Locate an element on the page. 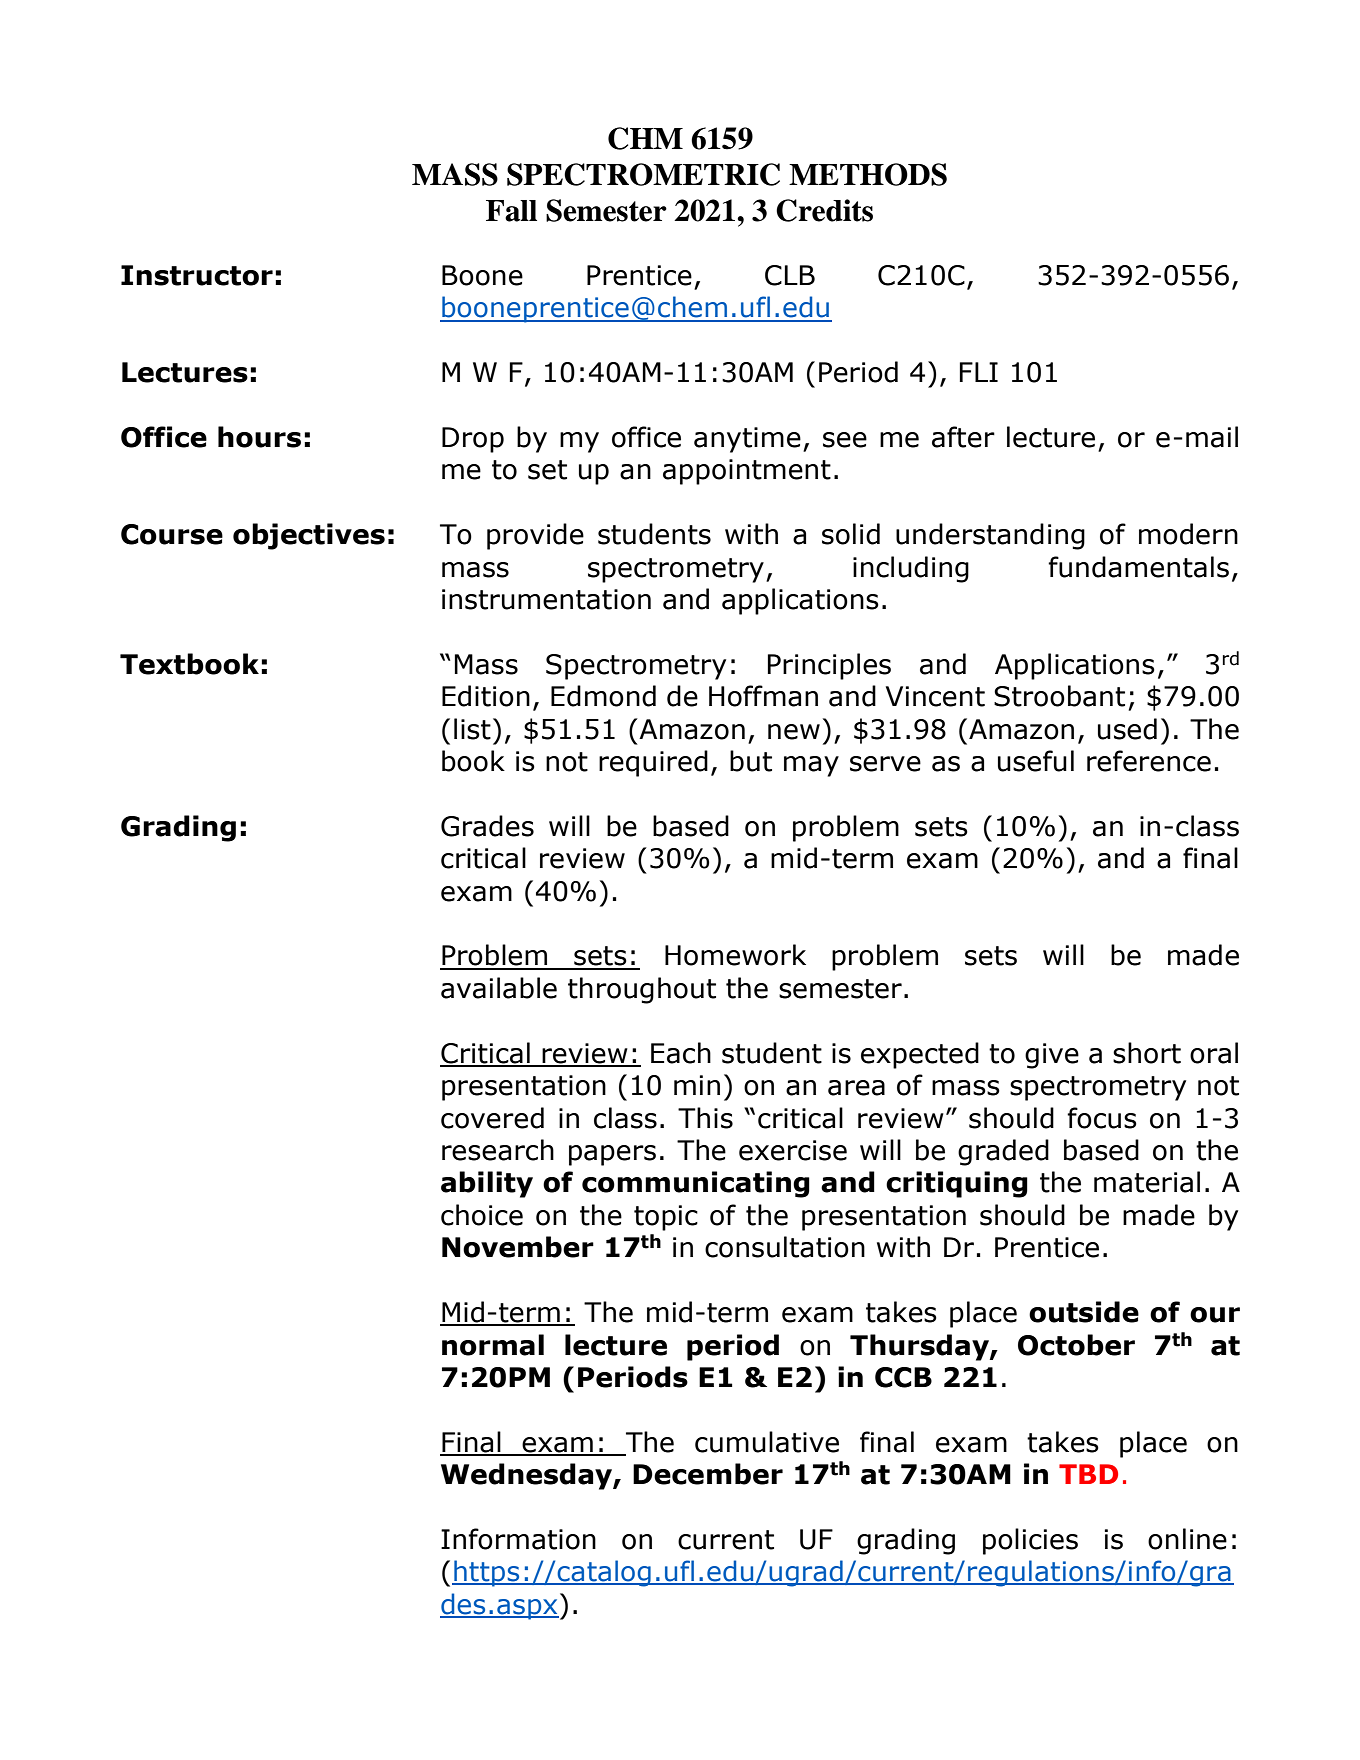 The height and width of the page is (1760, 1360). ability is located at coordinates (487, 1184).
